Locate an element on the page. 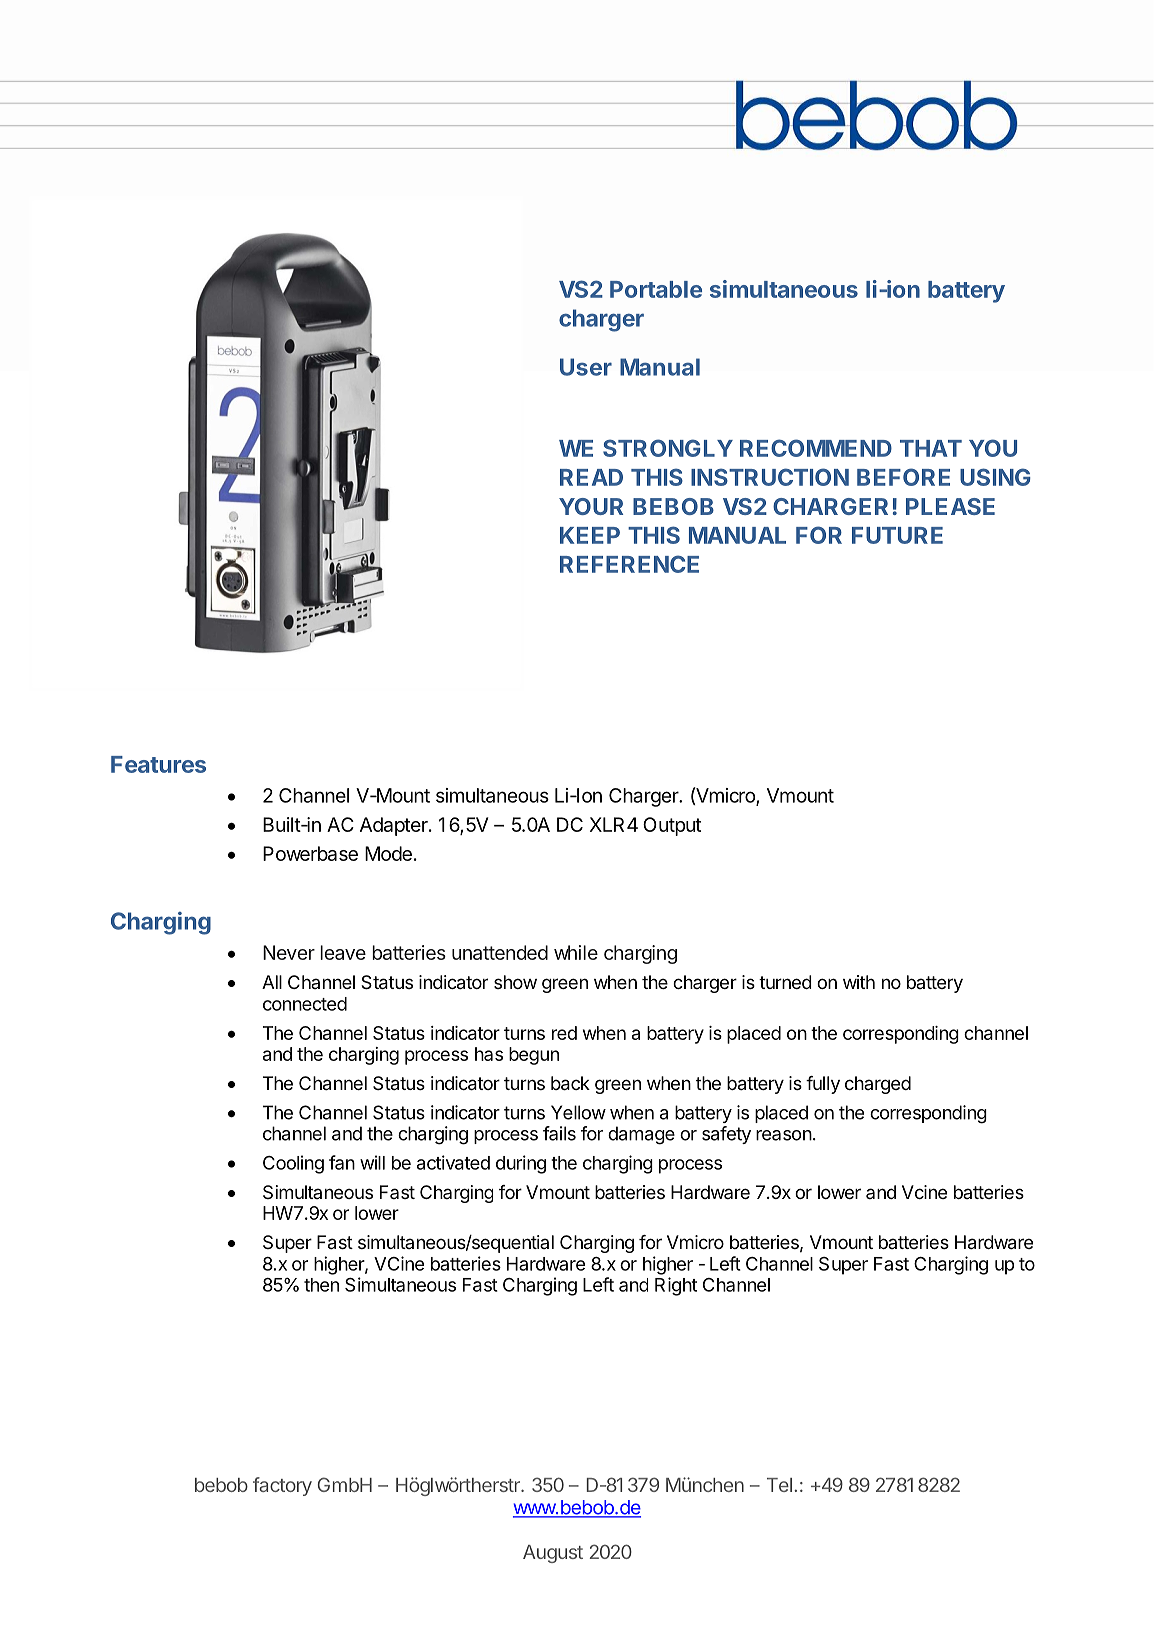  User is located at coordinates (586, 367).
